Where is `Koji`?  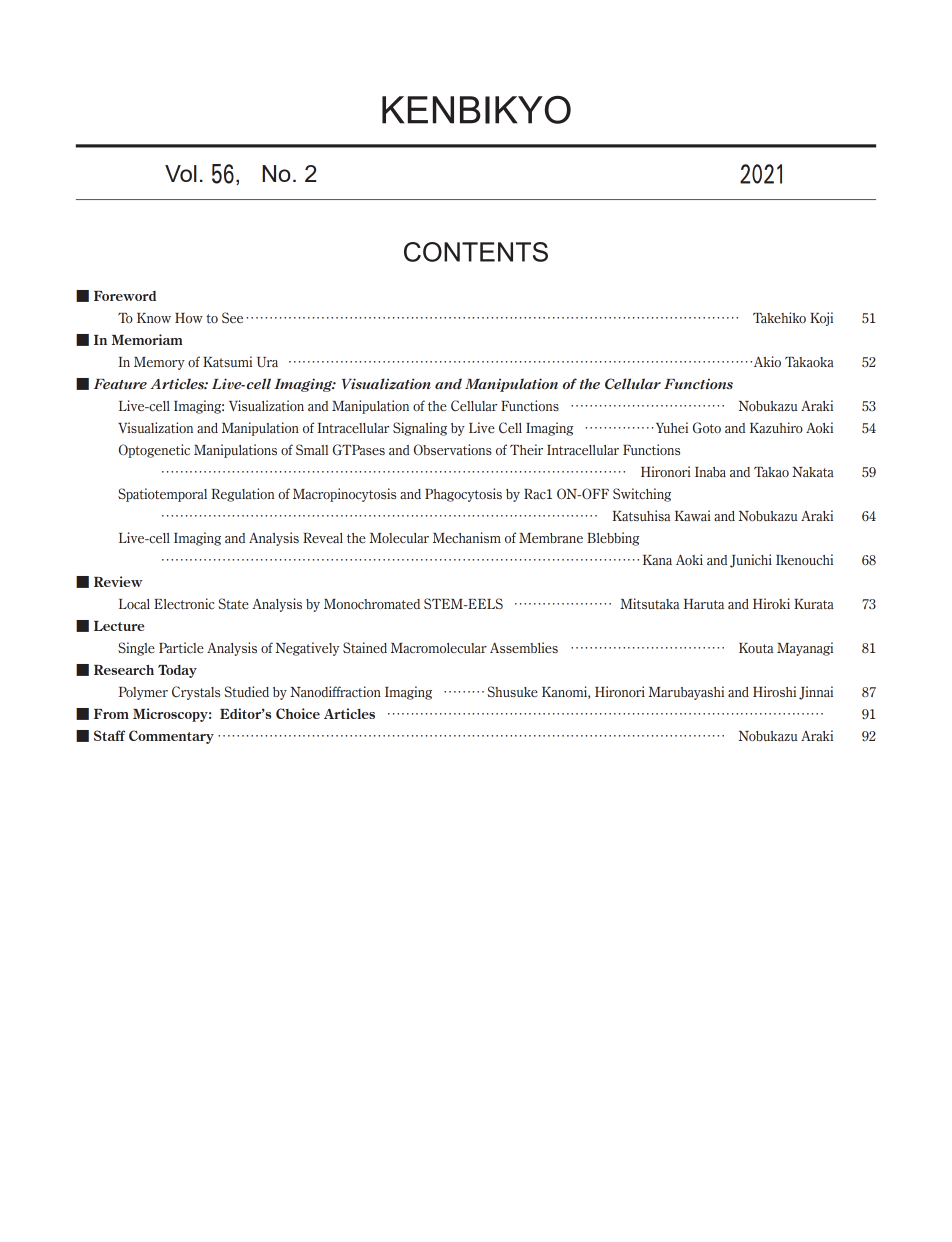 Koji is located at coordinates (821, 319).
